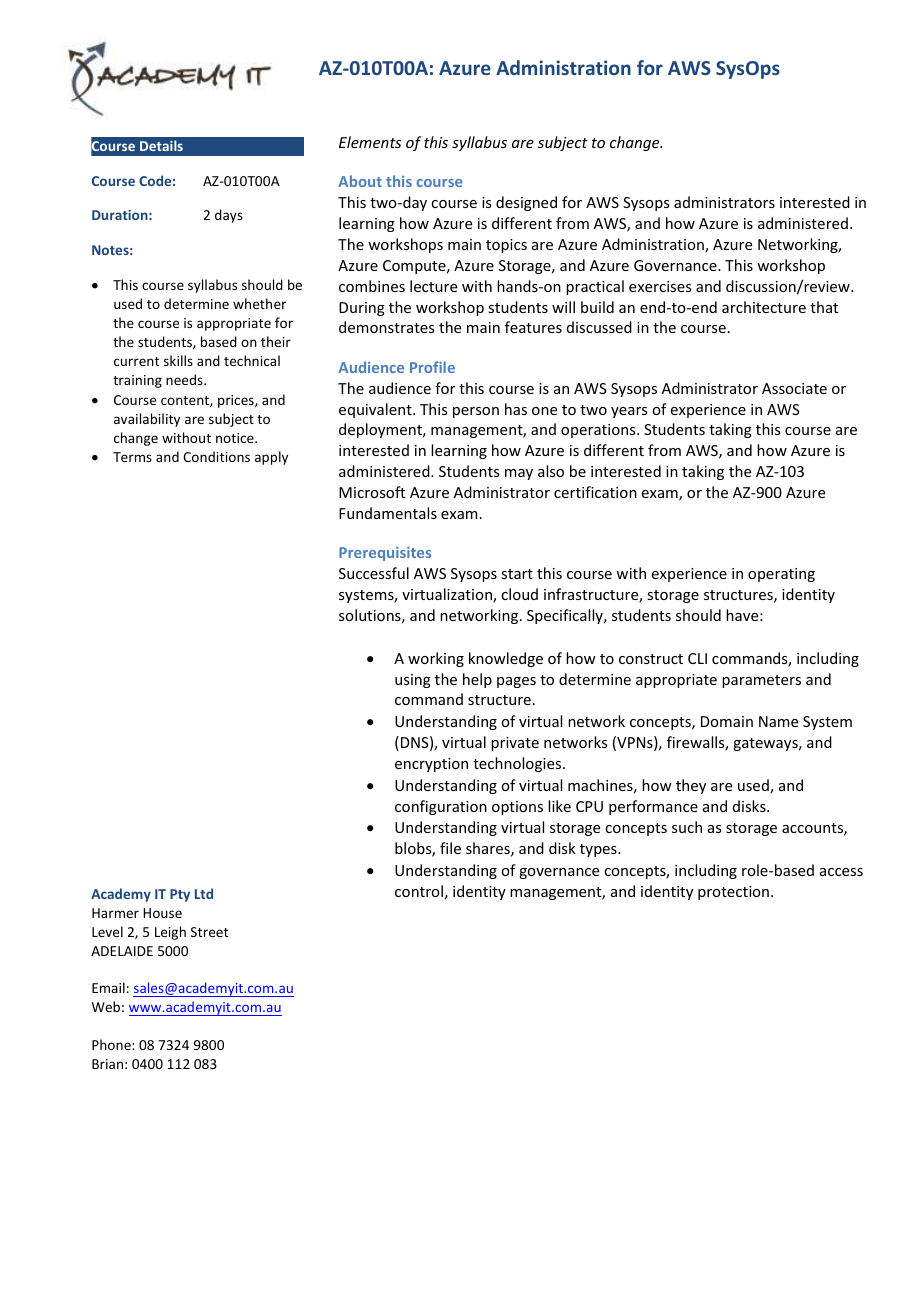 The width and height of the page is (924, 1308). Describe the element at coordinates (660, 286) in the page. I see `exercises` at that location.
